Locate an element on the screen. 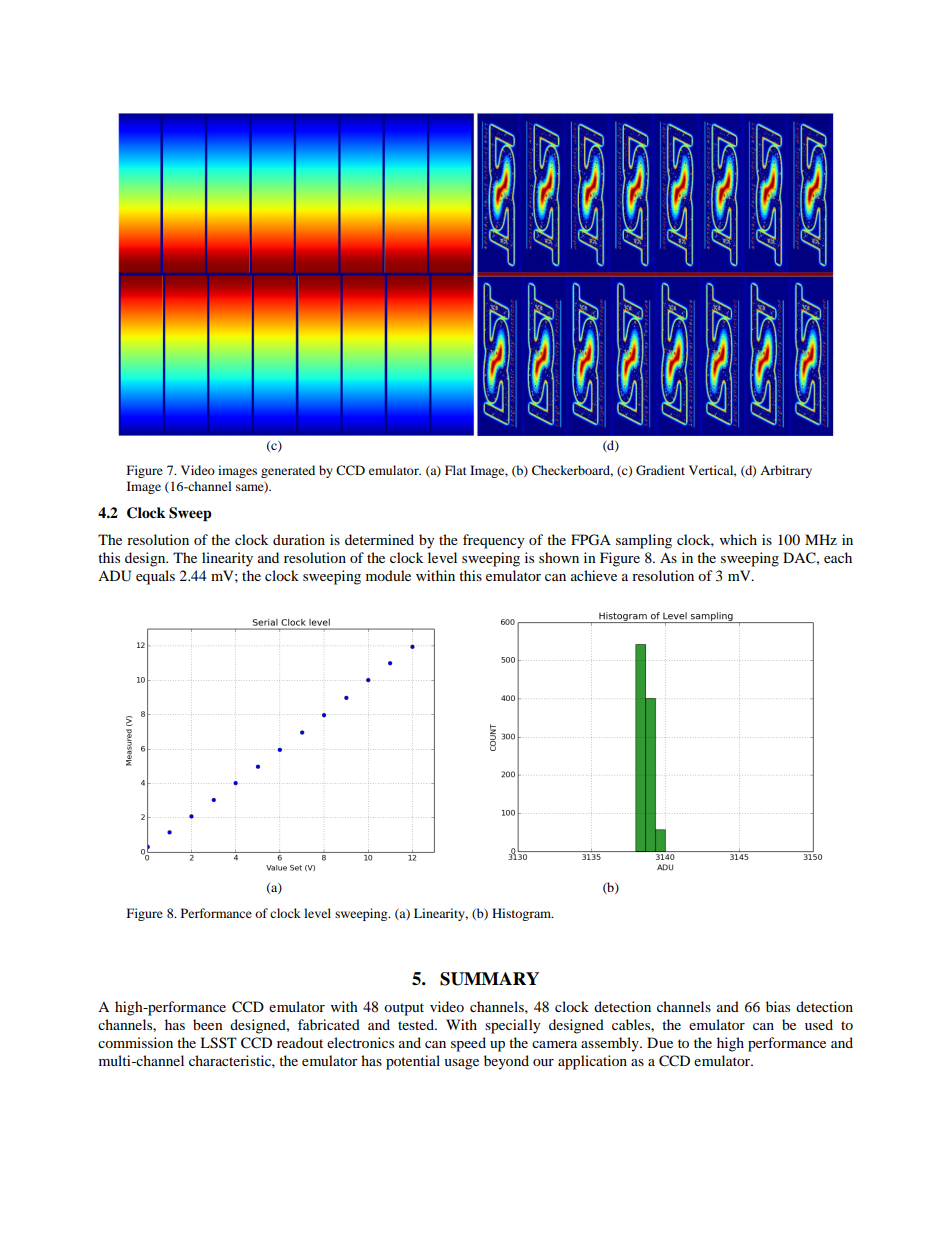 The height and width of the screenshot is (1233, 952). achieve is located at coordinates (594, 575).
